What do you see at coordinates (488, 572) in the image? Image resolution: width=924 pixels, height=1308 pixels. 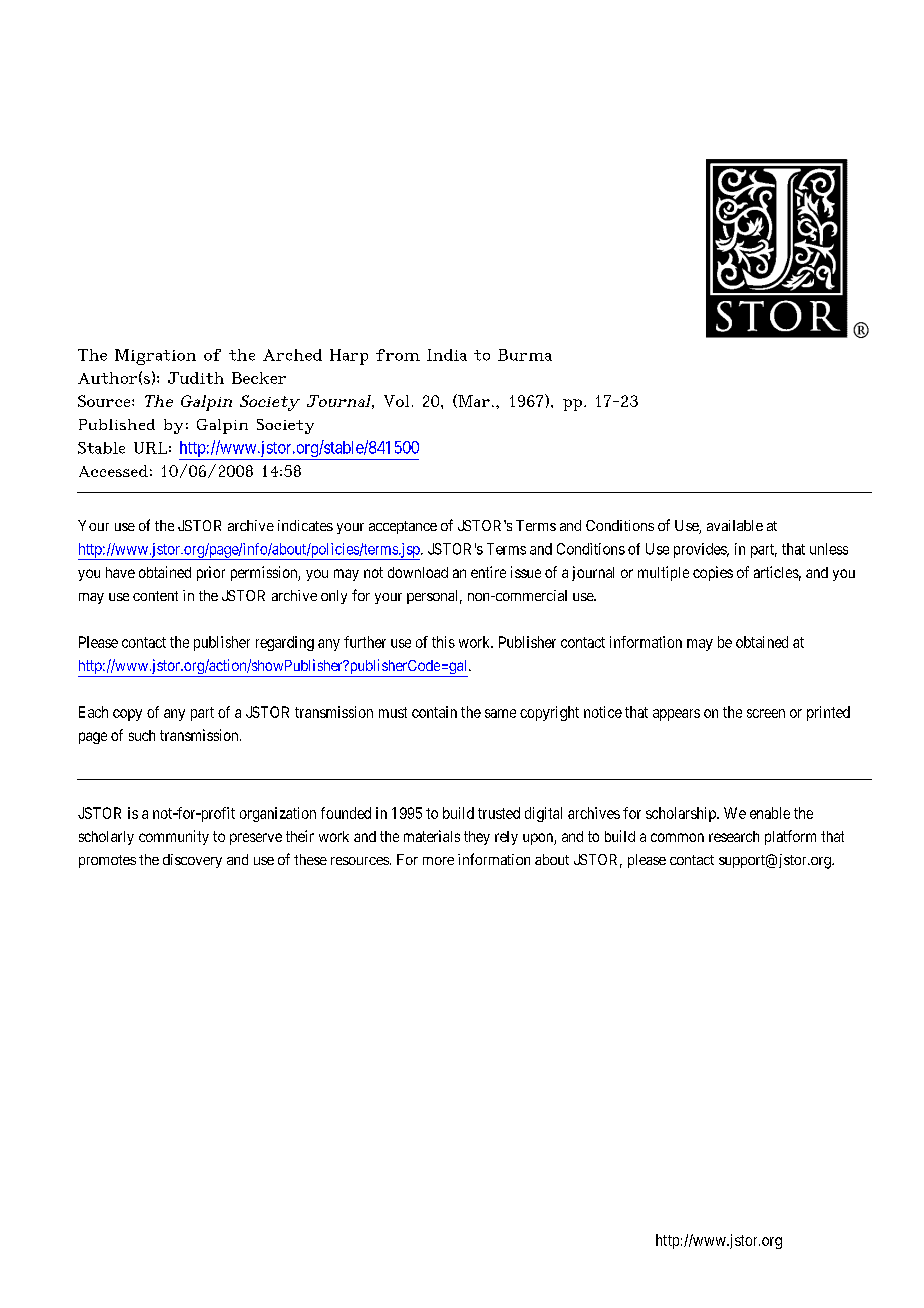 I see `entire` at bounding box center [488, 572].
